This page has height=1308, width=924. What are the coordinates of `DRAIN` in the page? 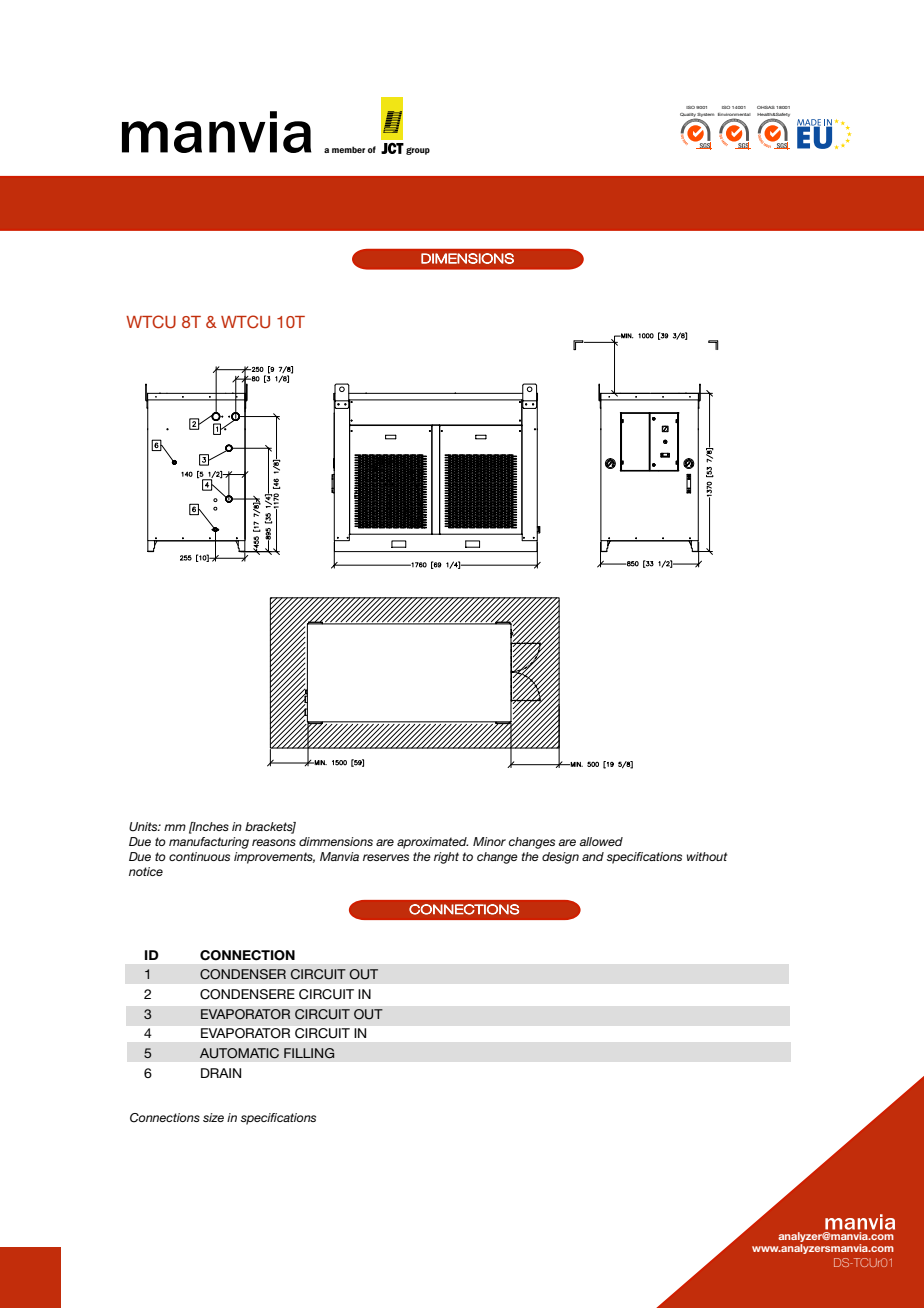 It's located at (221, 1073).
